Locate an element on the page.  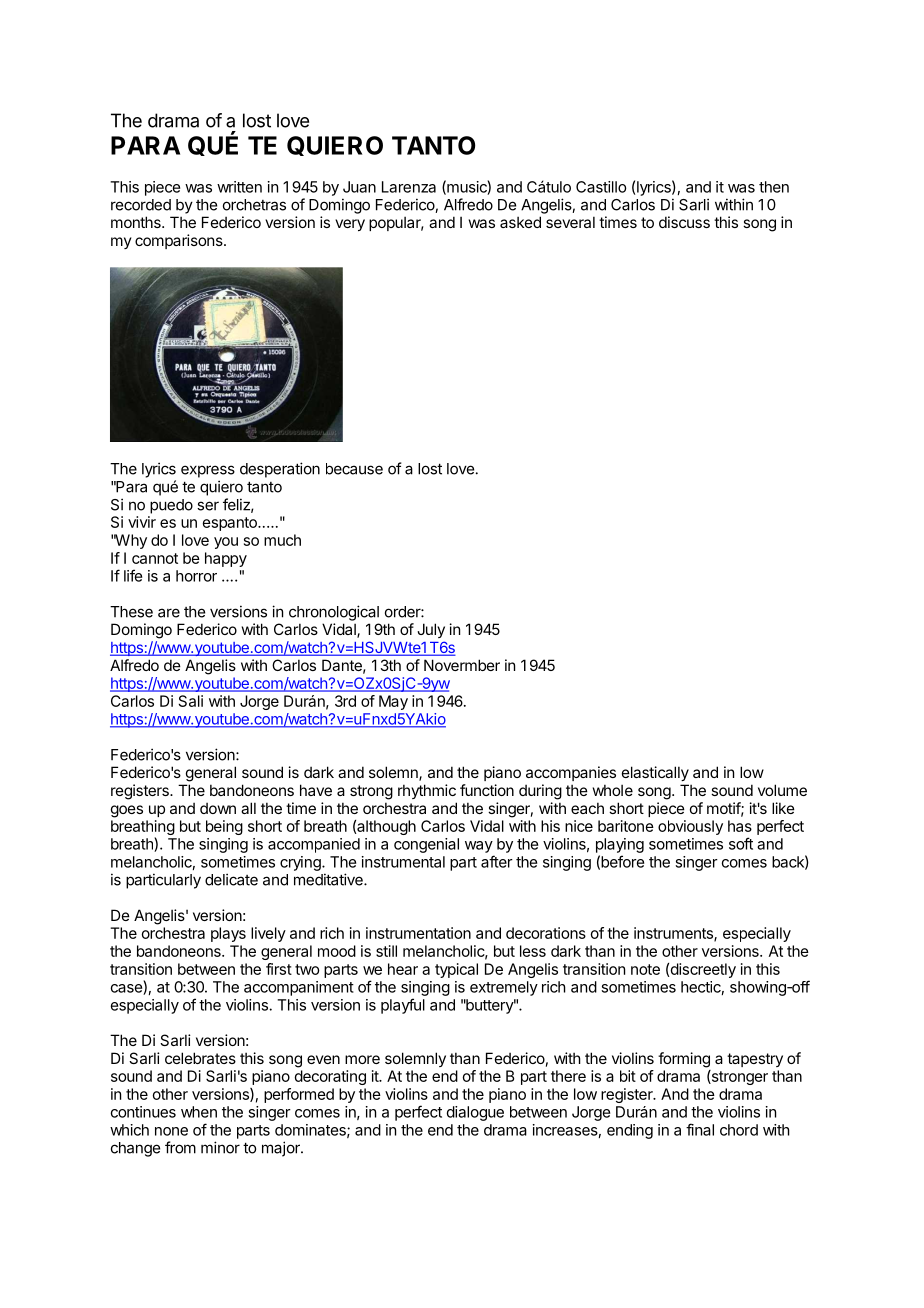
discuss is located at coordinates (684, 222).
